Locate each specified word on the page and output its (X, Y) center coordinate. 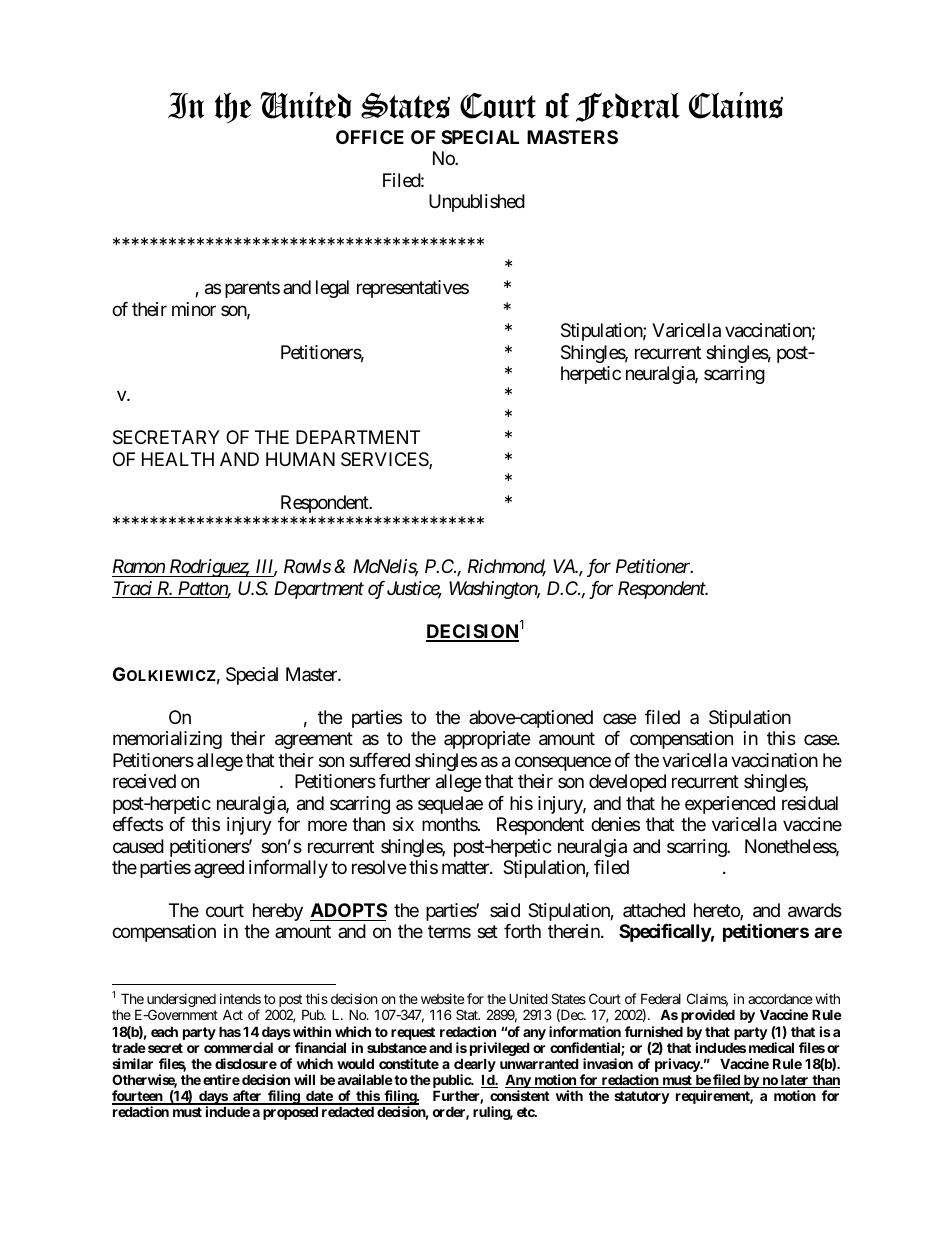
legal (332, 289)
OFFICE (370, 137)
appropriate (487, 740)
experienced (730, 805)
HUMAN (300, 459)
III (266, 567)
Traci (133, 589)
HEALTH (178, 459)
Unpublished (477, 203)
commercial (238, 1047)
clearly (475, 1066)
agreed (219, 869)
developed (627, 783)
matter (466, 867)
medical (771, 1047)
